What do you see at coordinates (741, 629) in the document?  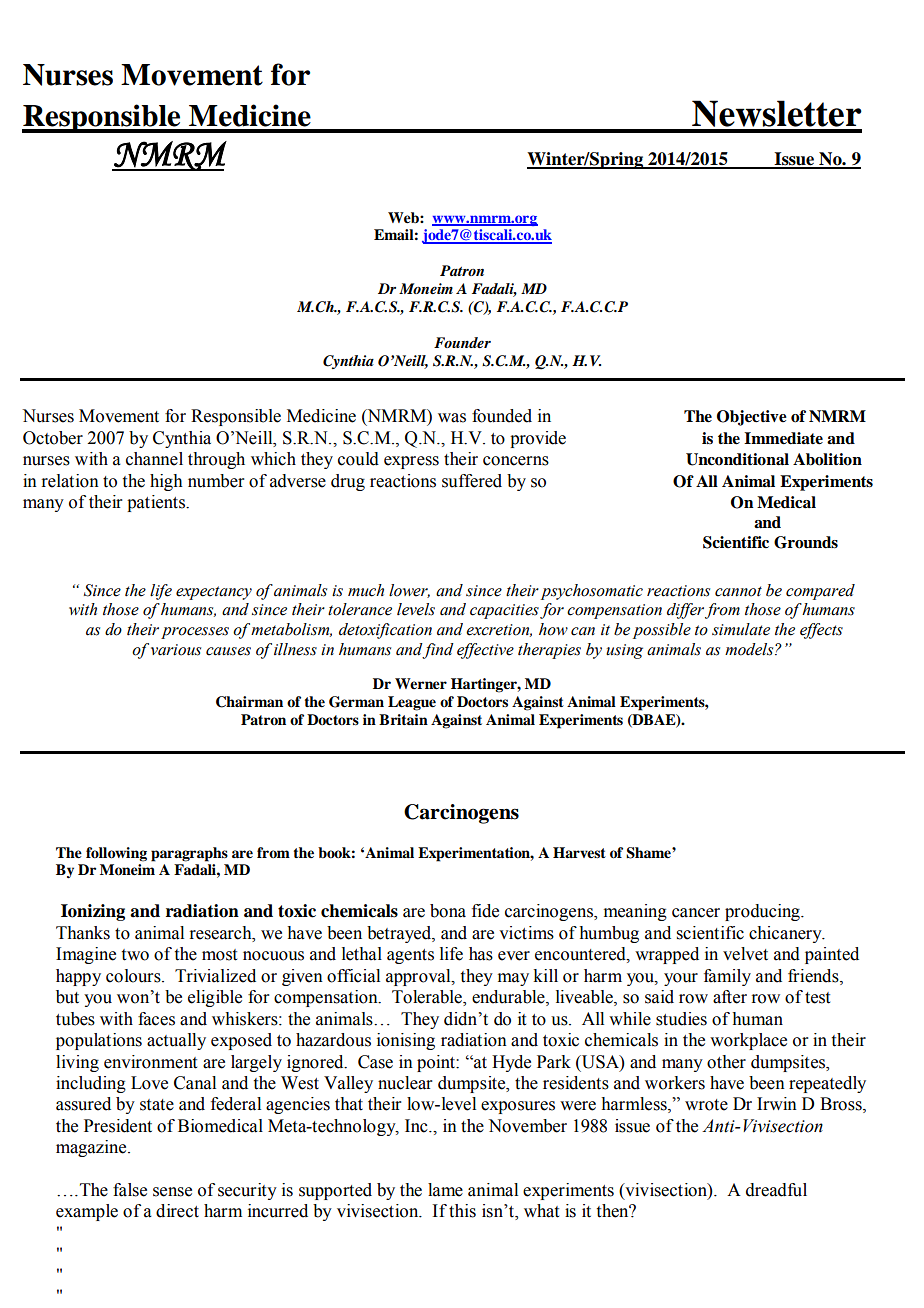 I see `simulate` at bounding box center [741, 629].
